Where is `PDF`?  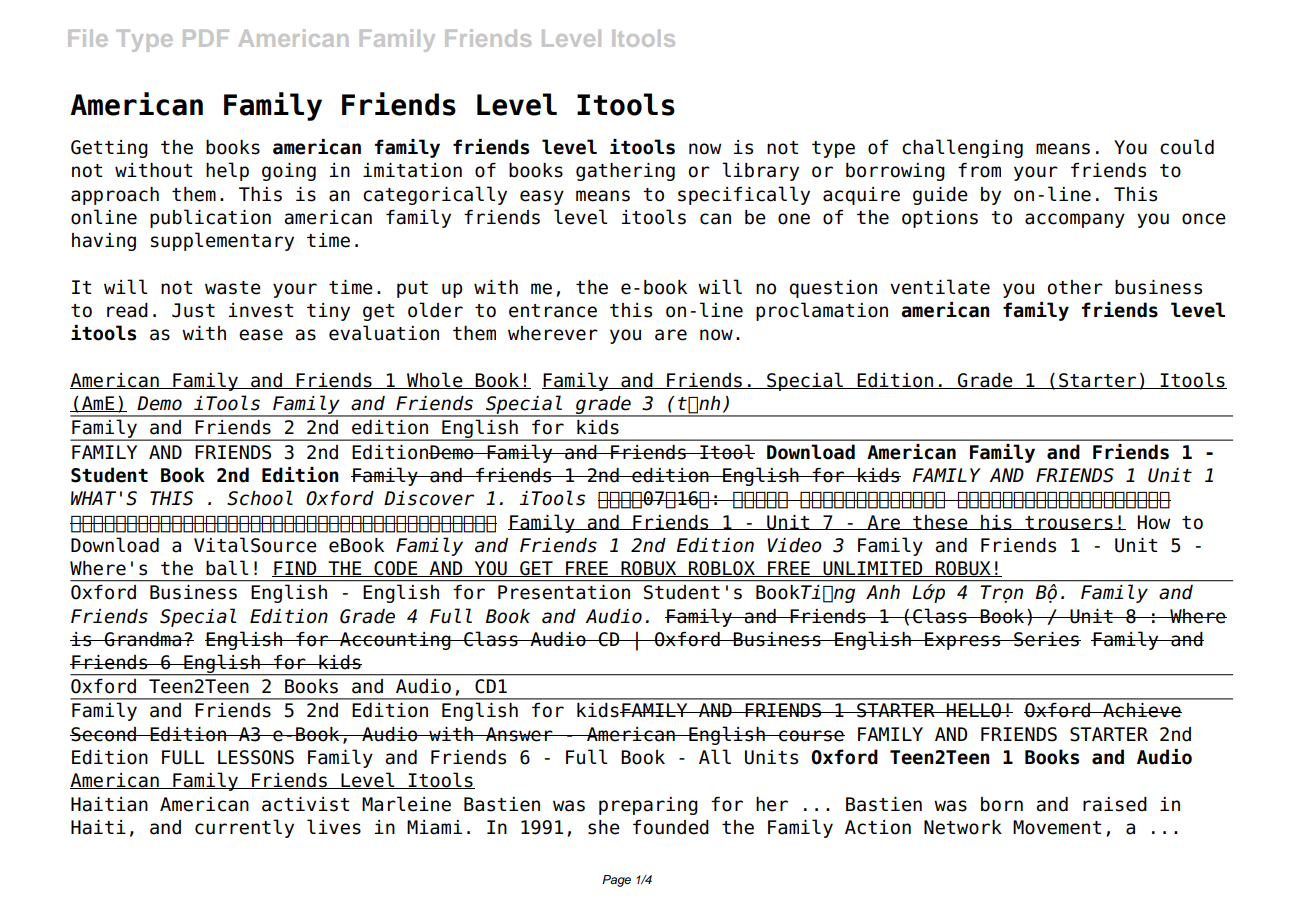
PDF is located at coordinates (206, 38).
